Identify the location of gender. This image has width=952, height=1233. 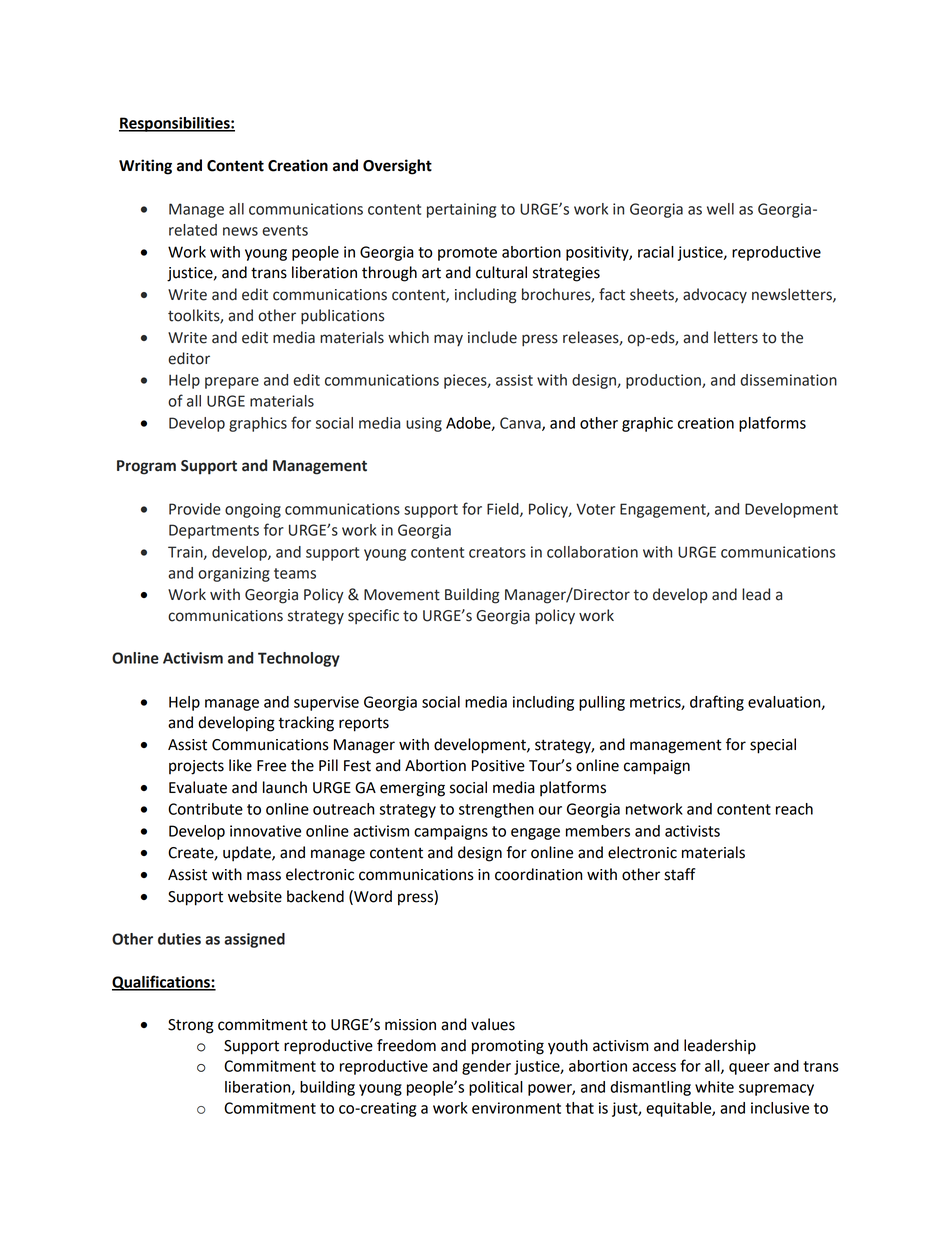
(486, 1067).
